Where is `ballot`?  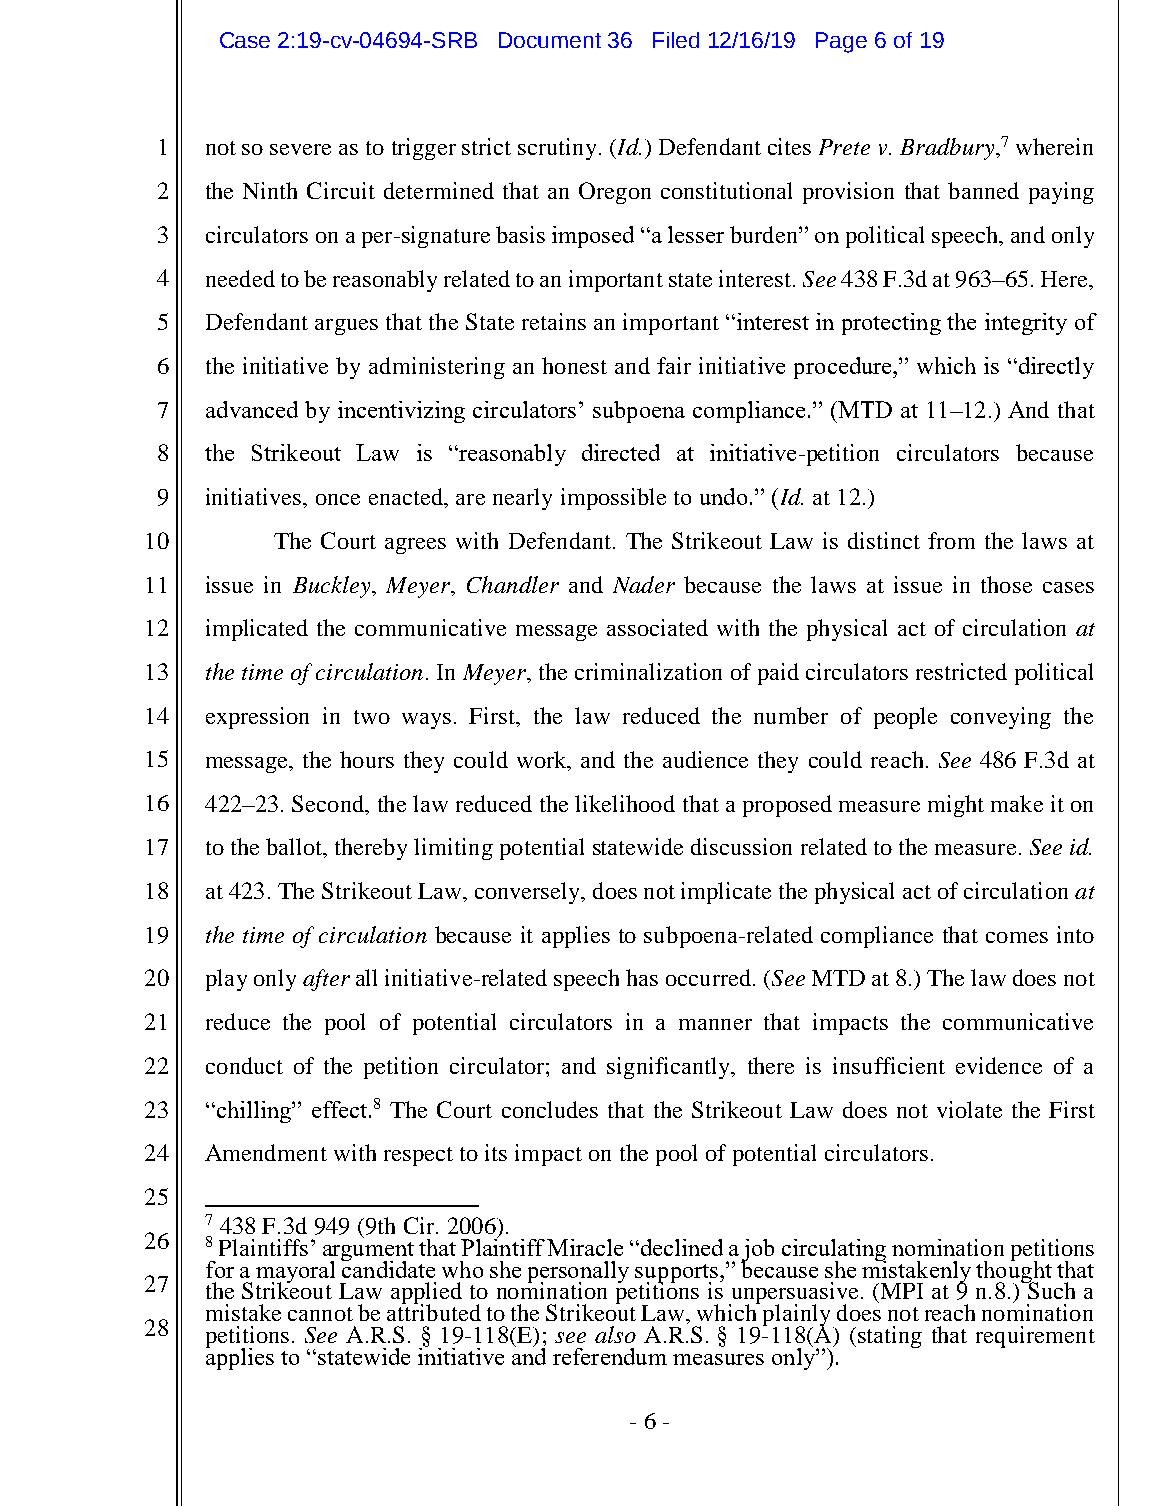 ballot is located at coordinates (295, 848).
